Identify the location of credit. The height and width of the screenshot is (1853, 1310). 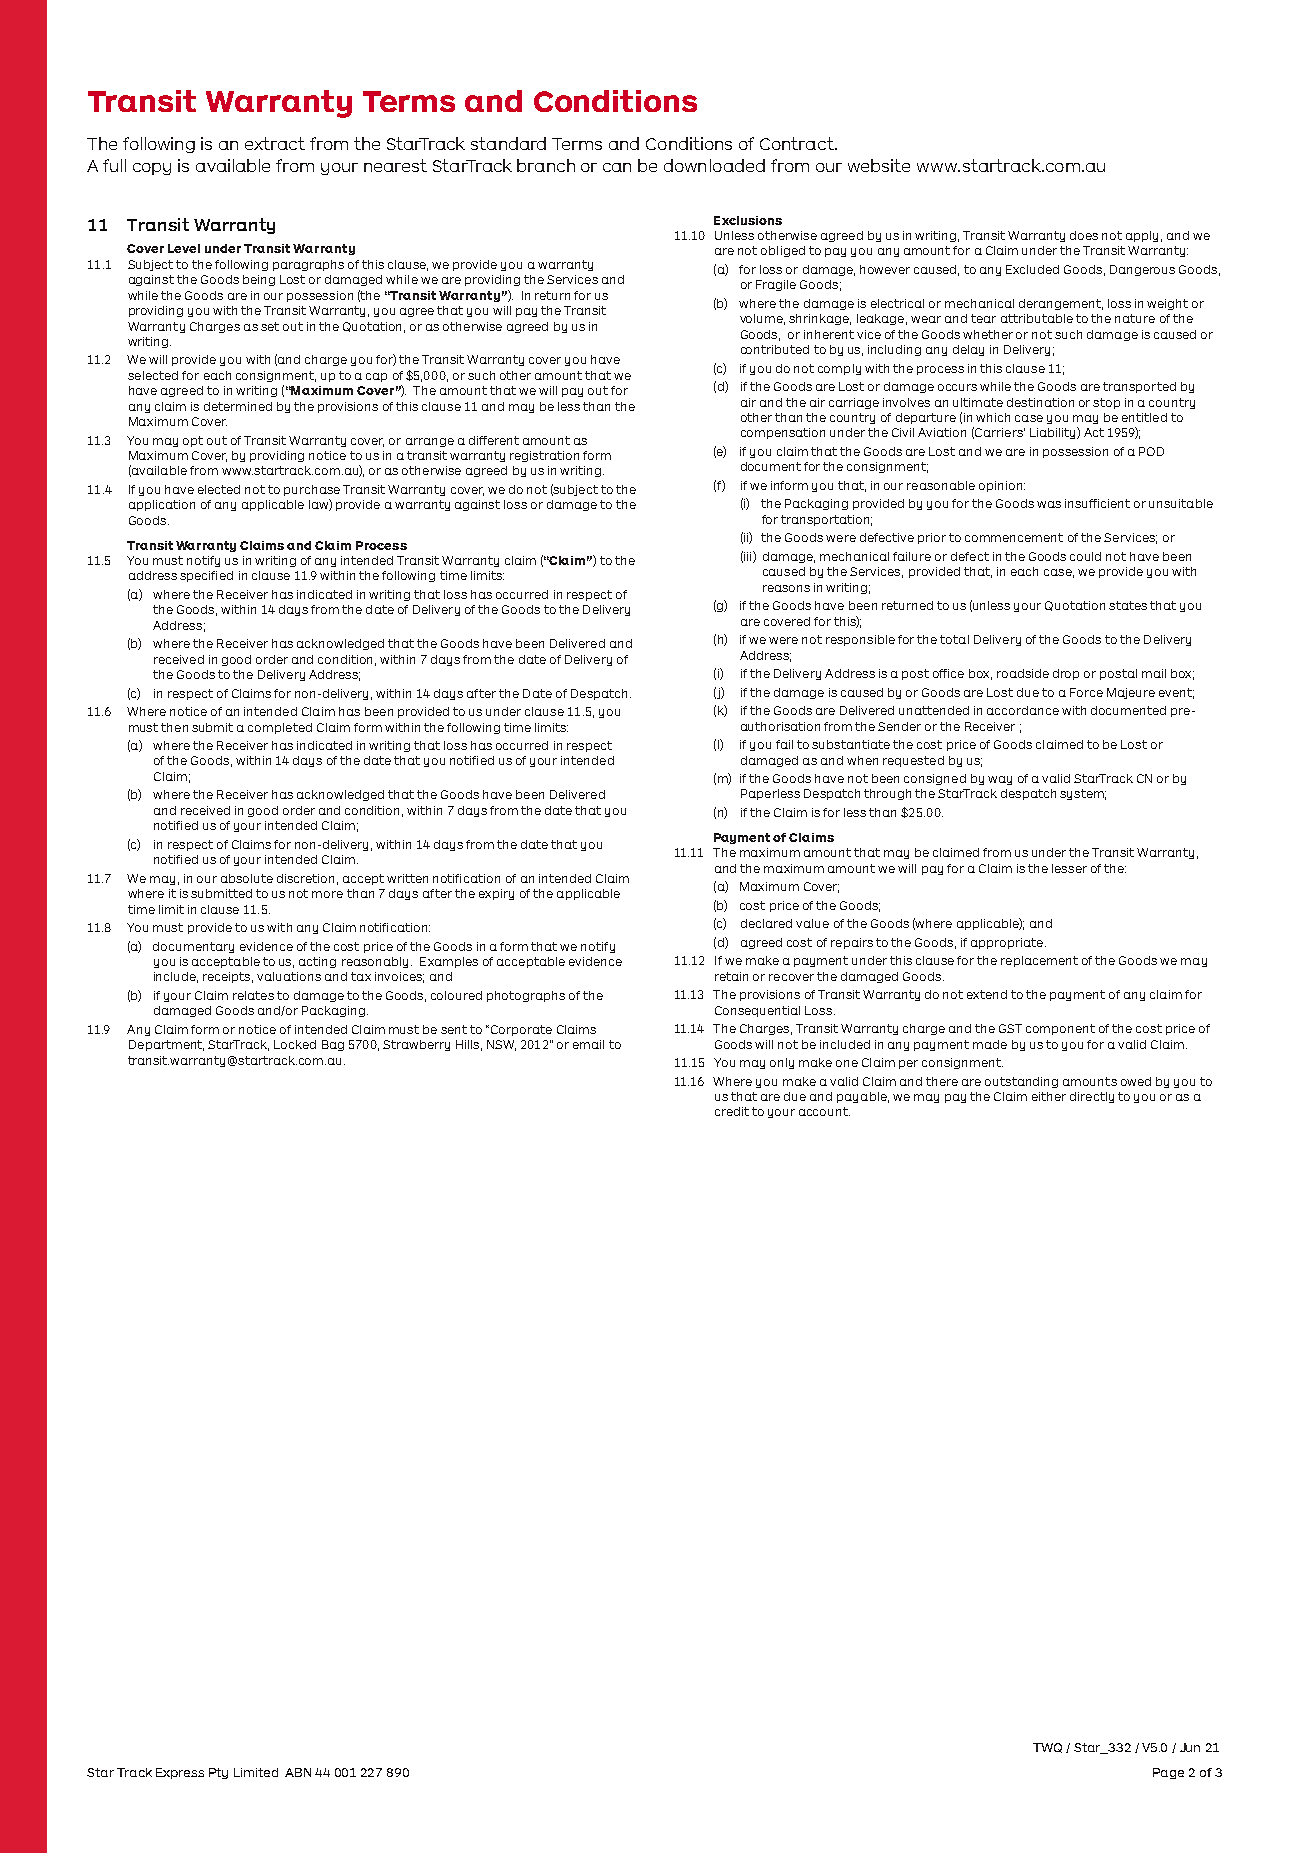
(732, 1111).
